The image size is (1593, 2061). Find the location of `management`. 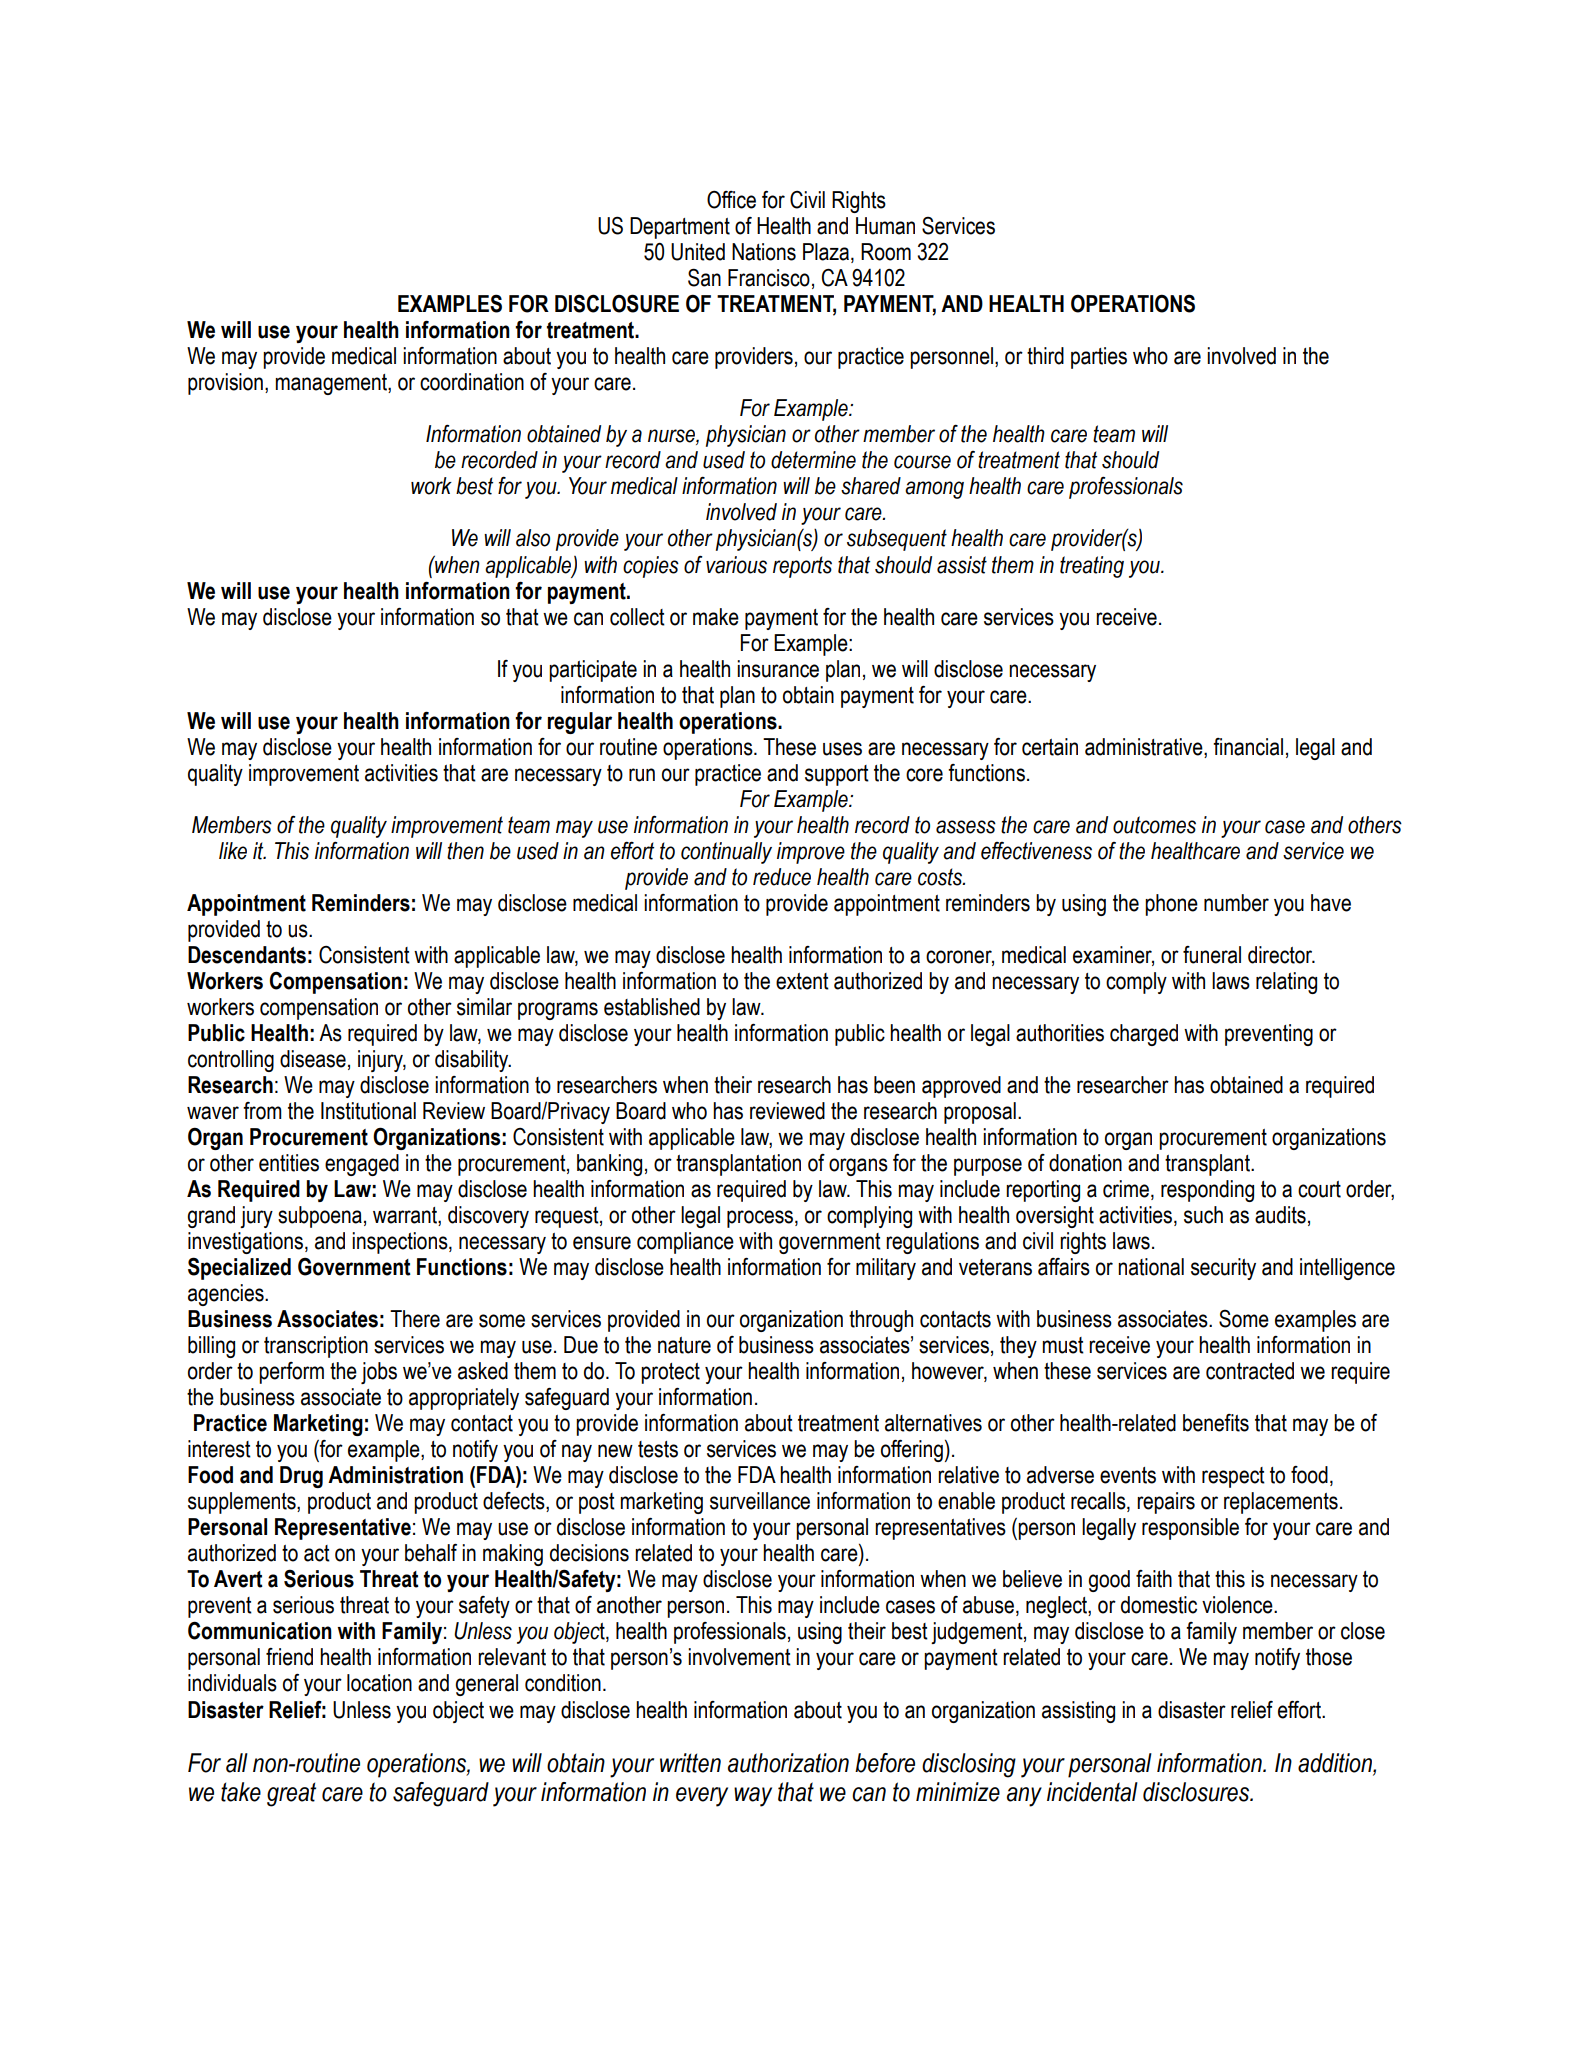

management is located at coordinates (332, 384).
